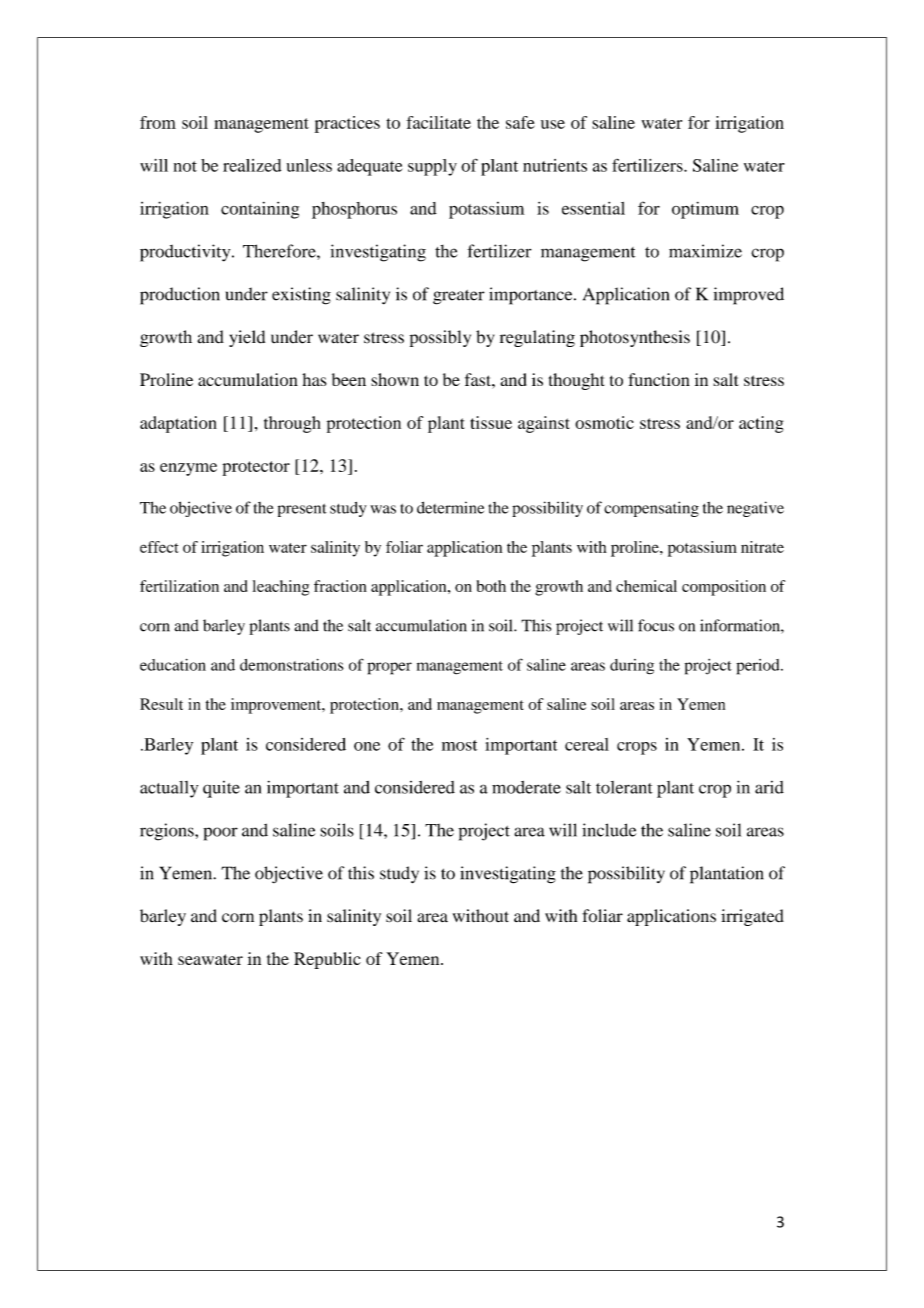  What do you see at coordinates (432, 167) in the screenshot?
I see `supply` at bounding box center [432, 167].
